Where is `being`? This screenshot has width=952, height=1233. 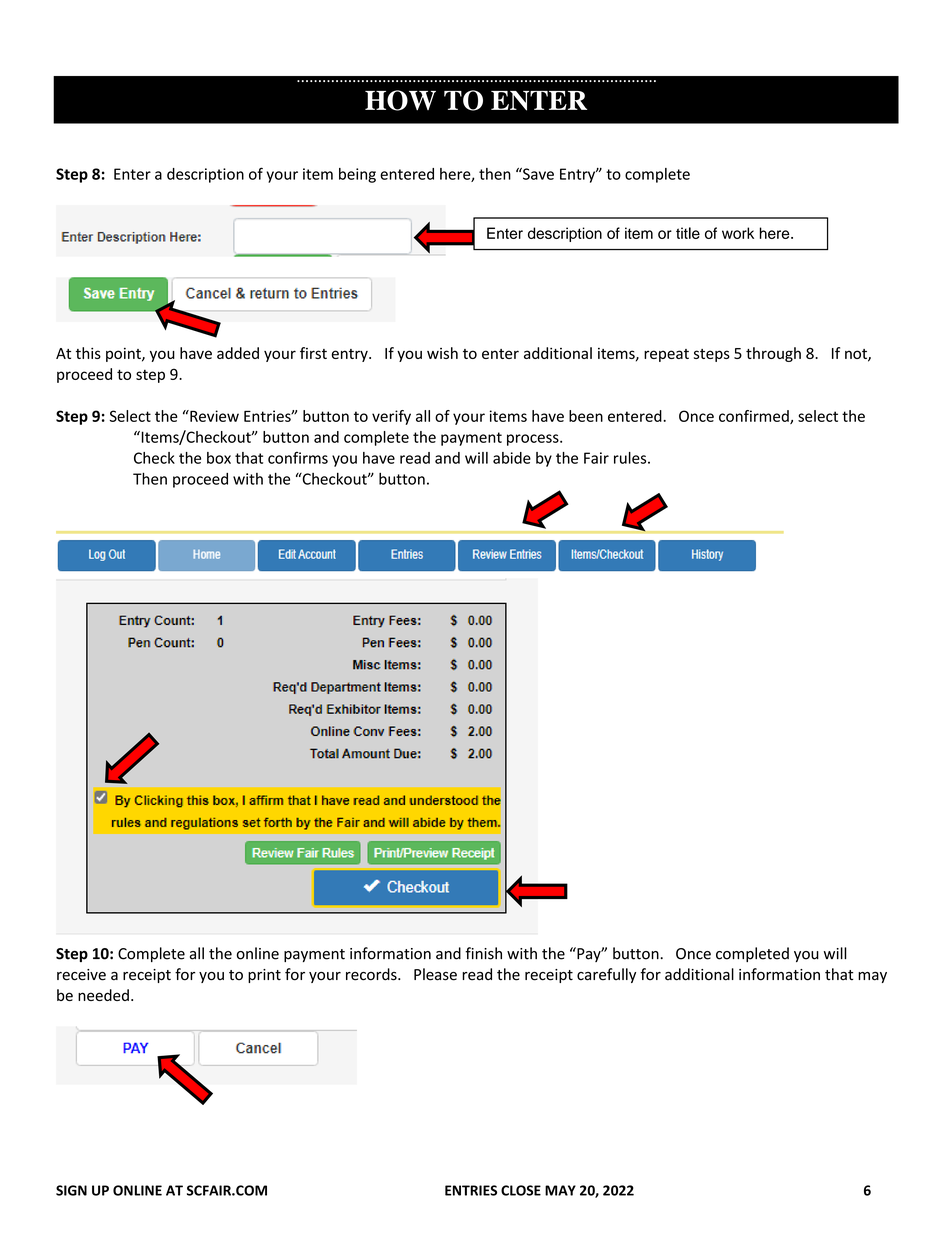
being is located at coordinates (357, 175).
